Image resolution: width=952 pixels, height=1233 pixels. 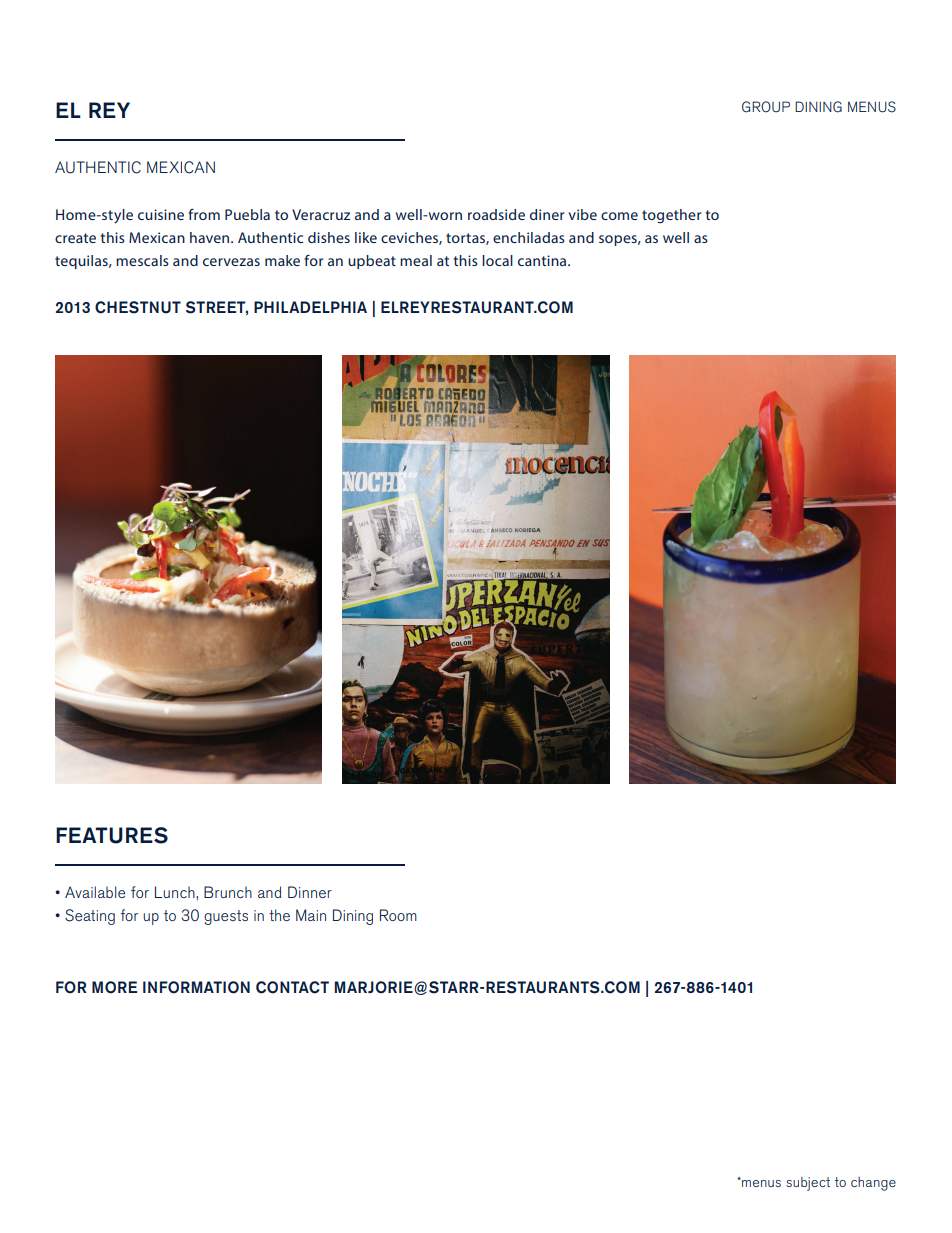 What do you see at coordinates (310, 892) in the screenshot?
I see `Dinner` at bounding box center [310, 892].
